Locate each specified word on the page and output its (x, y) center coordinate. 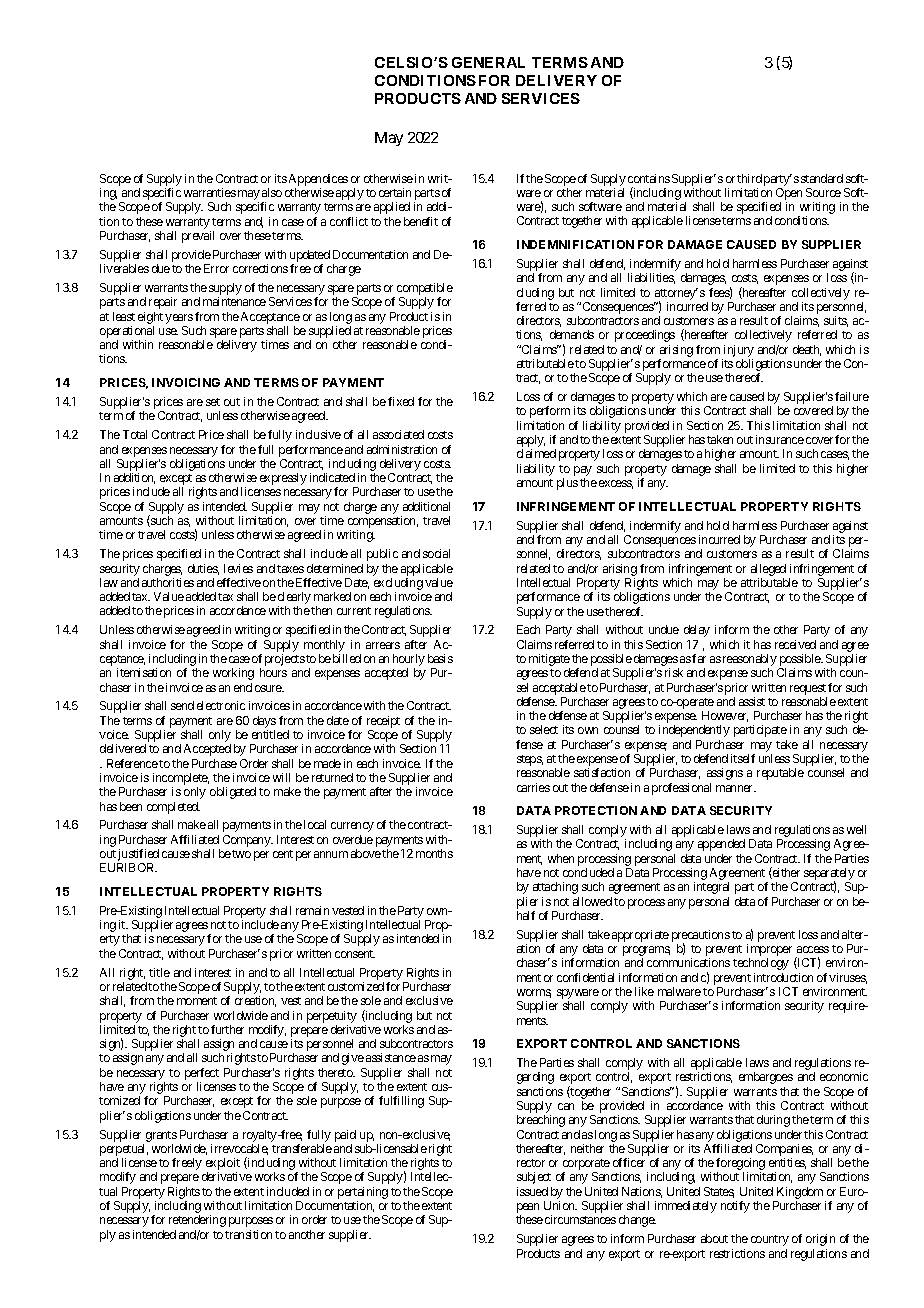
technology (761, 964)
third (749, 178)
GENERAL (488, 62)
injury (739, 351)
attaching (555, 888)
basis (440, 658)
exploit (223, 1165)
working (233, 674)
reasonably (750, 661)
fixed (401, 401)
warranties (210, 192)
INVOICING (186, 382)
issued (532, 1191)
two (241, 854)
